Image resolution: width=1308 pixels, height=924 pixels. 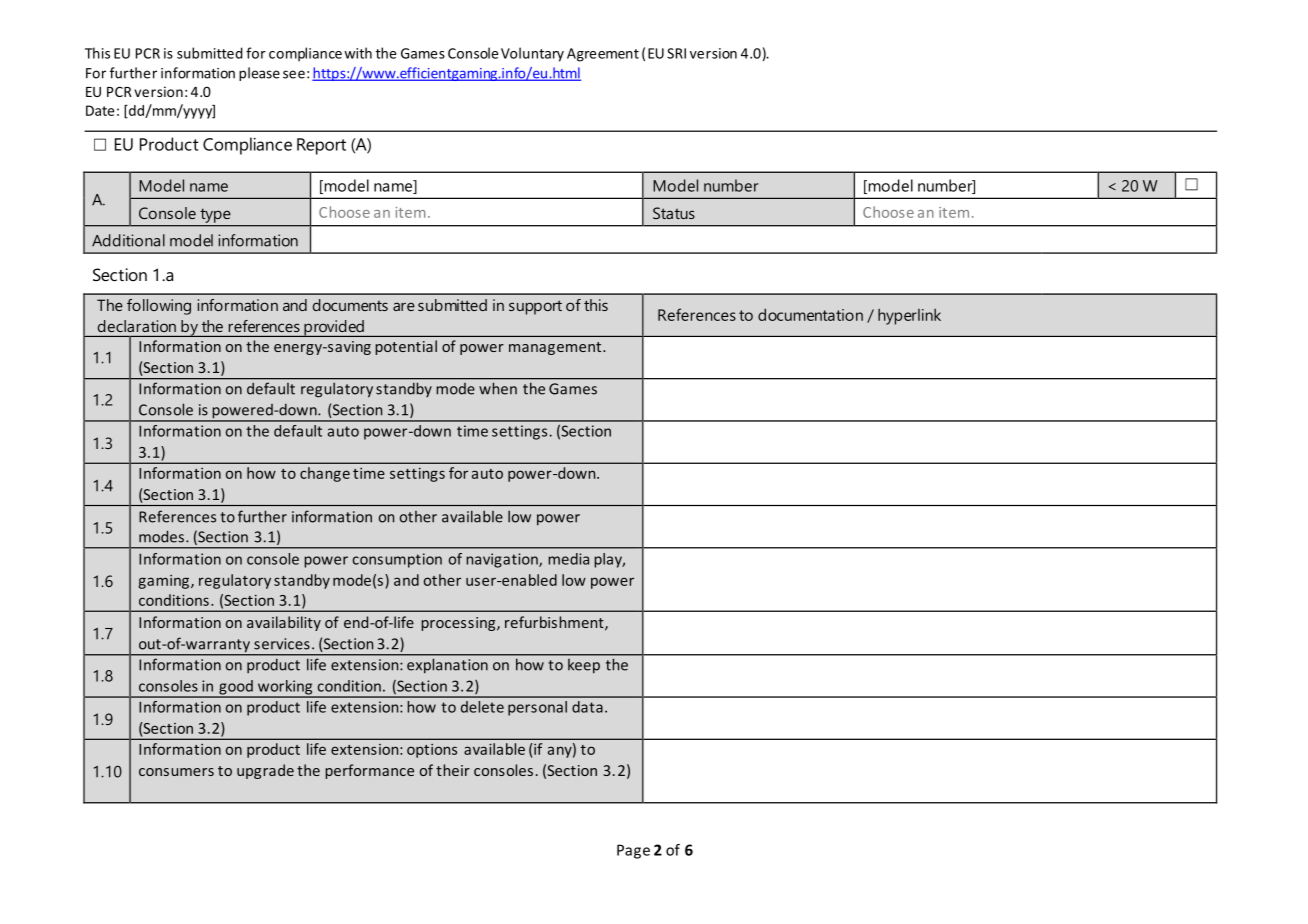 What do you see at coordinates (453, 770) in the document?
I see `their` at bounding box center [453, 770].
